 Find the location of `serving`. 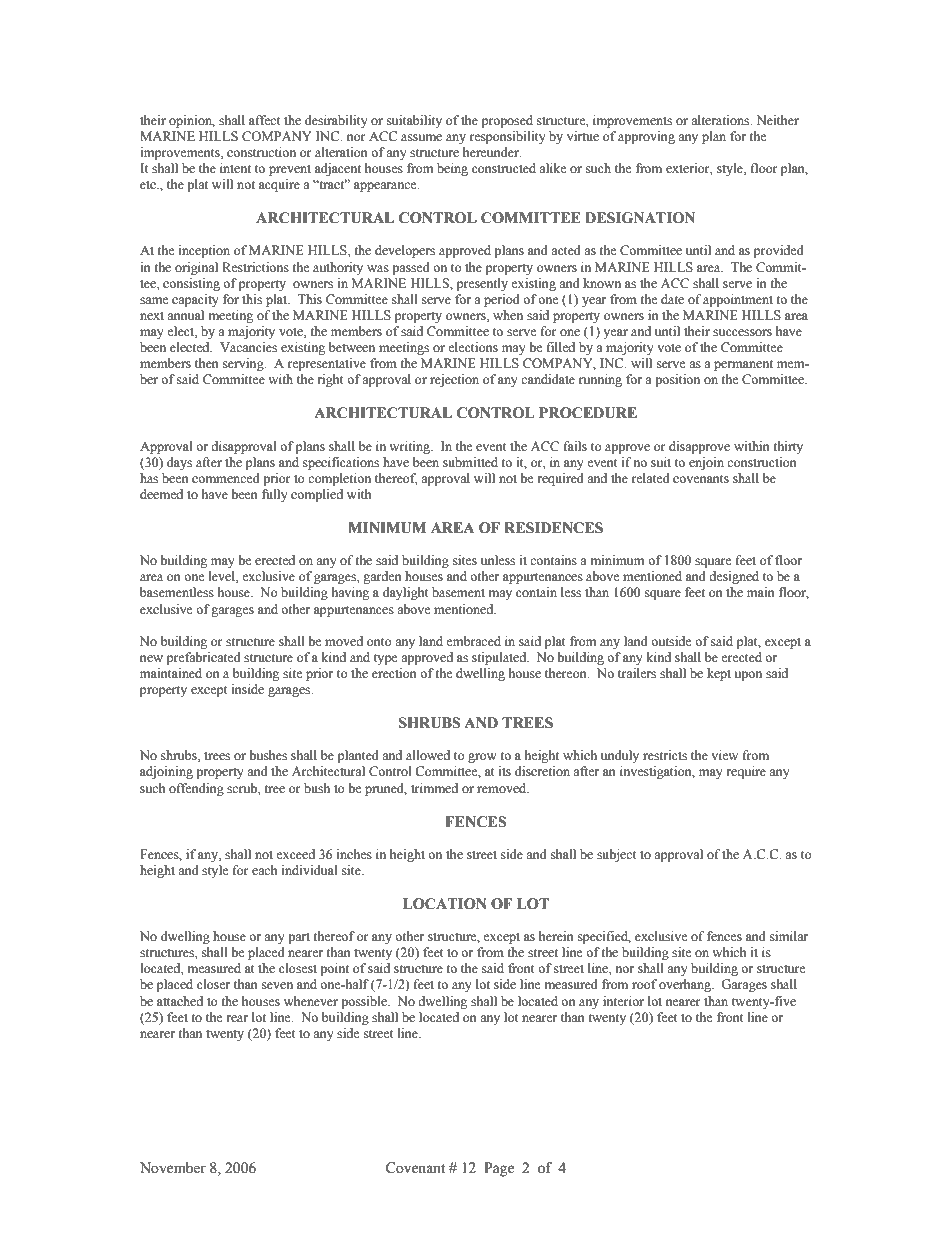

serving is located at coordinates (244, 364).
